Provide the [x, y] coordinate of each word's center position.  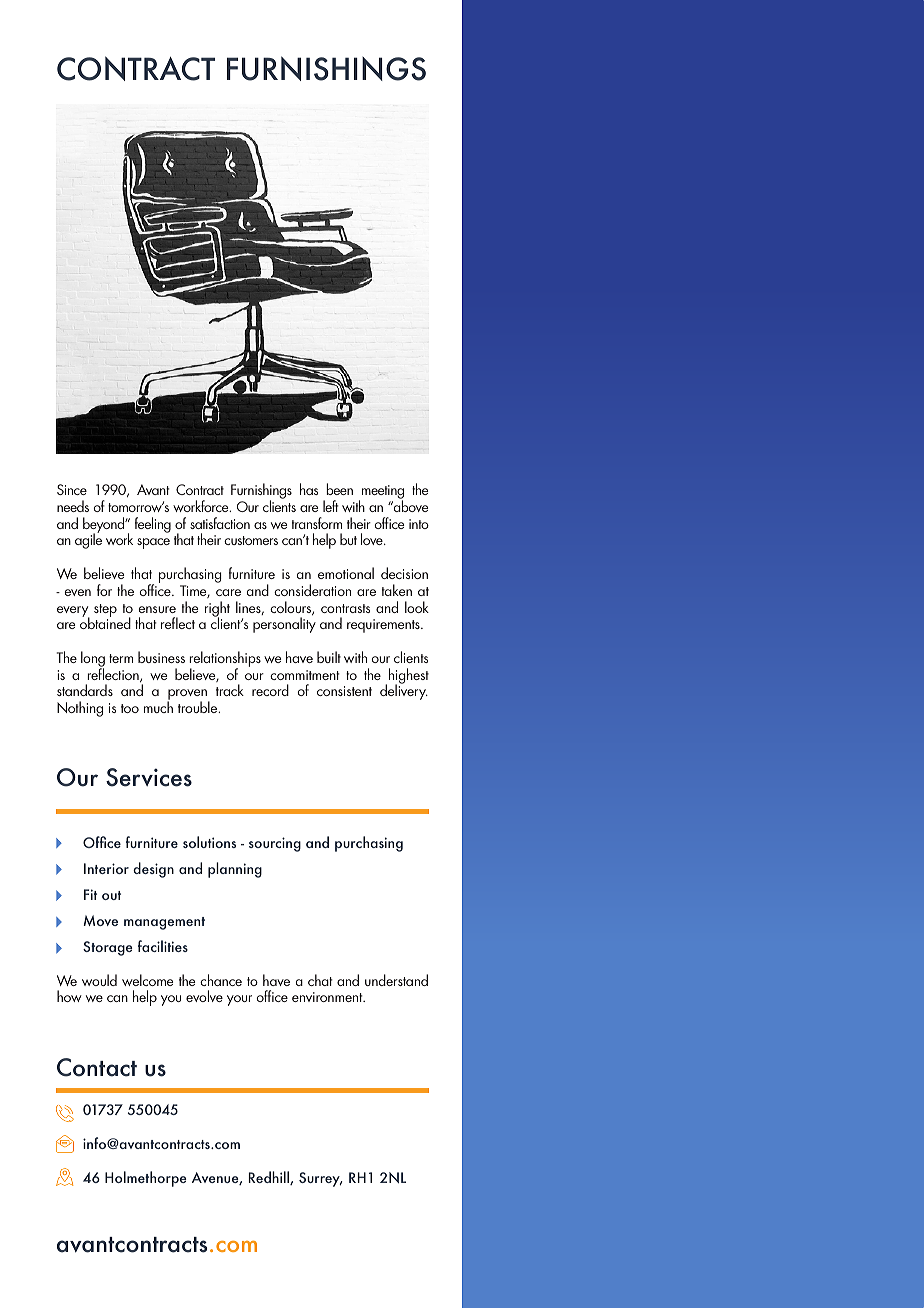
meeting [381, 493]
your [239, 1000]
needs [73, 506]
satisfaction [220, 523]
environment [328, 997]
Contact [97, 1067]
